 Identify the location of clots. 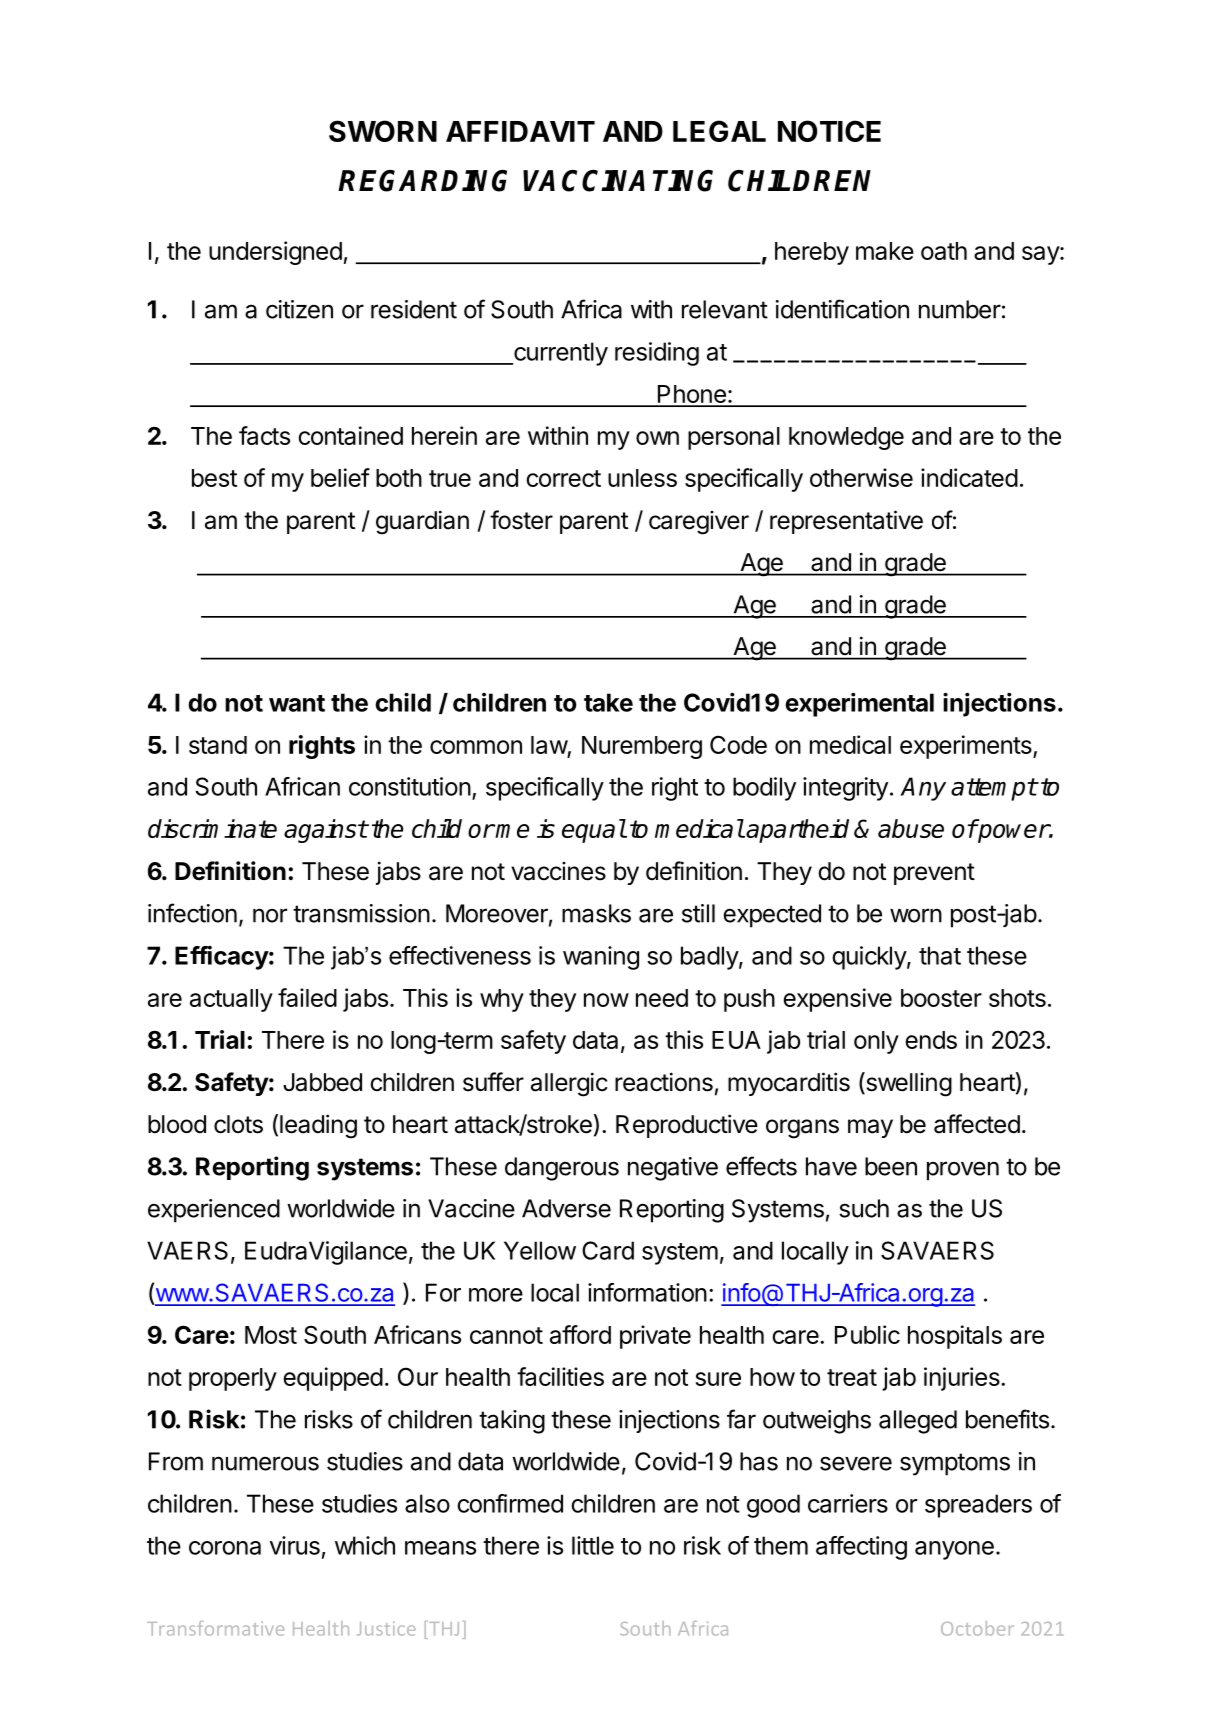
(238, 1124).
